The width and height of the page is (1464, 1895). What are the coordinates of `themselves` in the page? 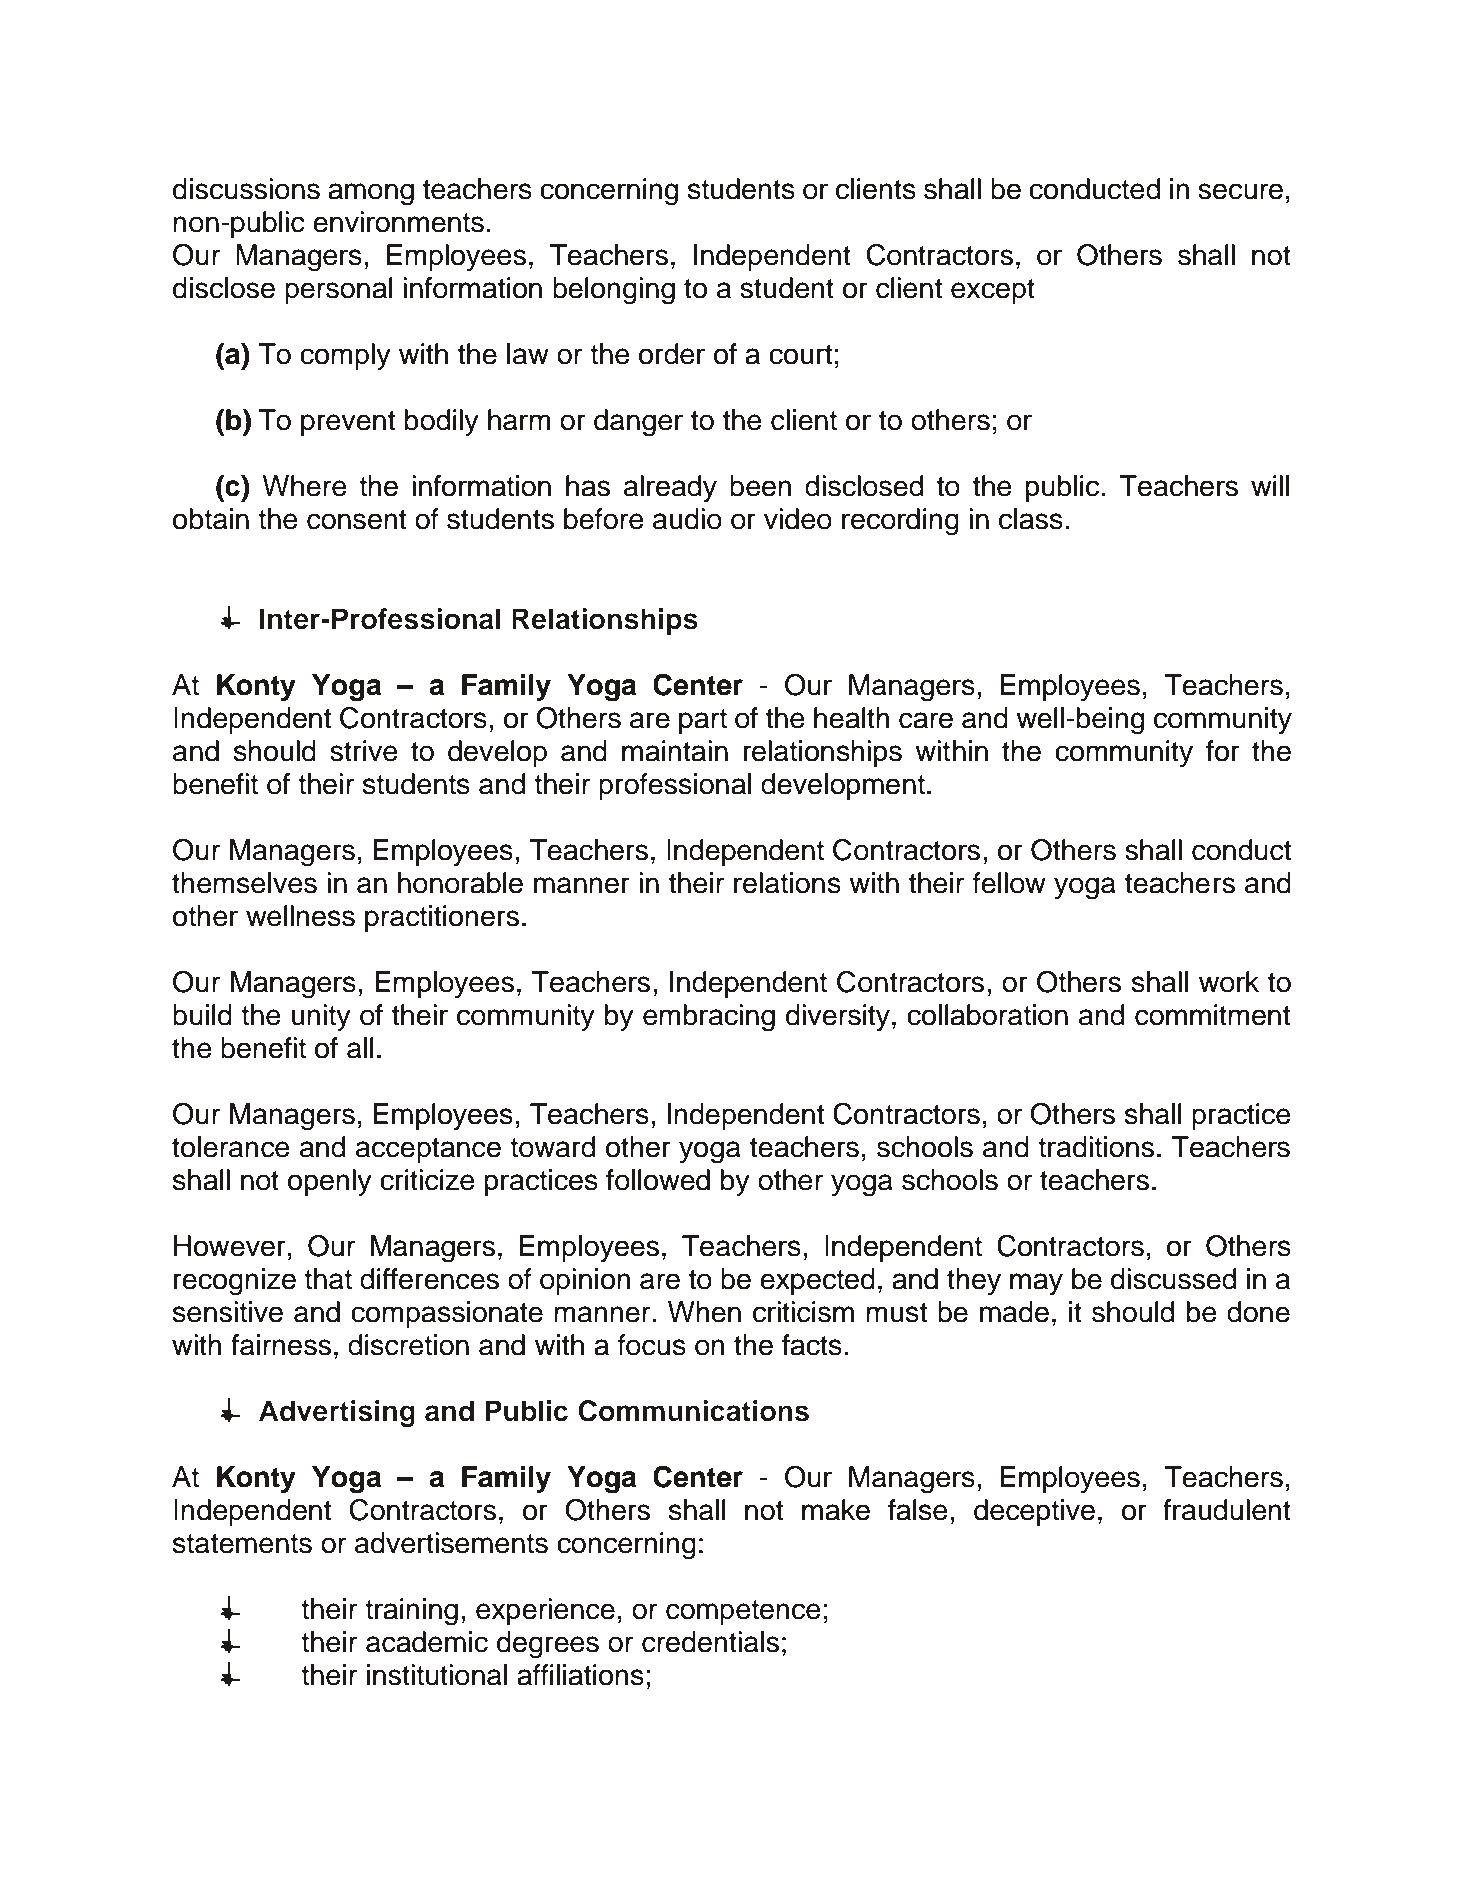 It's located at (244, 883).
